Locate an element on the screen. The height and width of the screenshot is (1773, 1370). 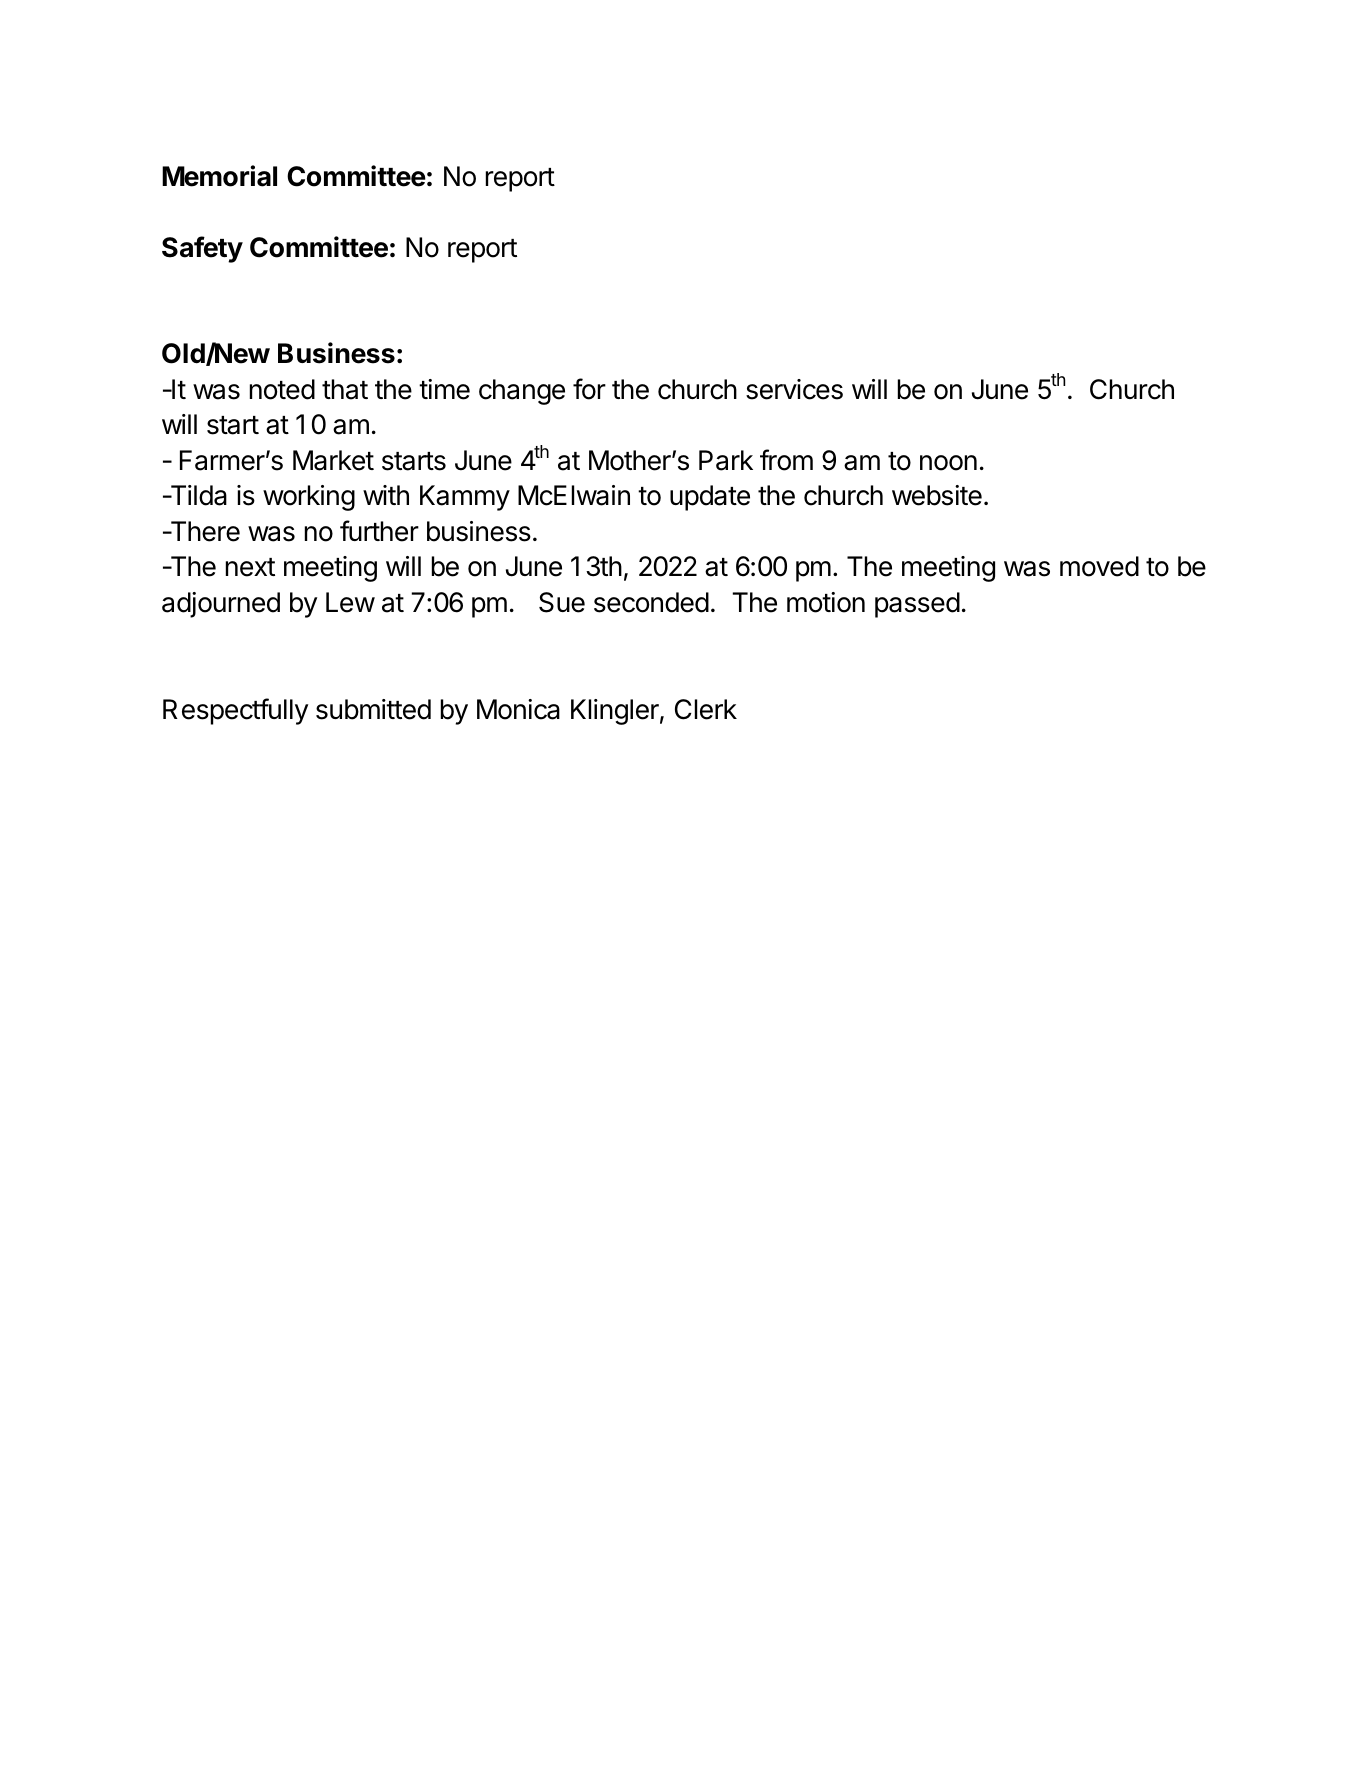
moved is located at coordinates (1099, 566).
